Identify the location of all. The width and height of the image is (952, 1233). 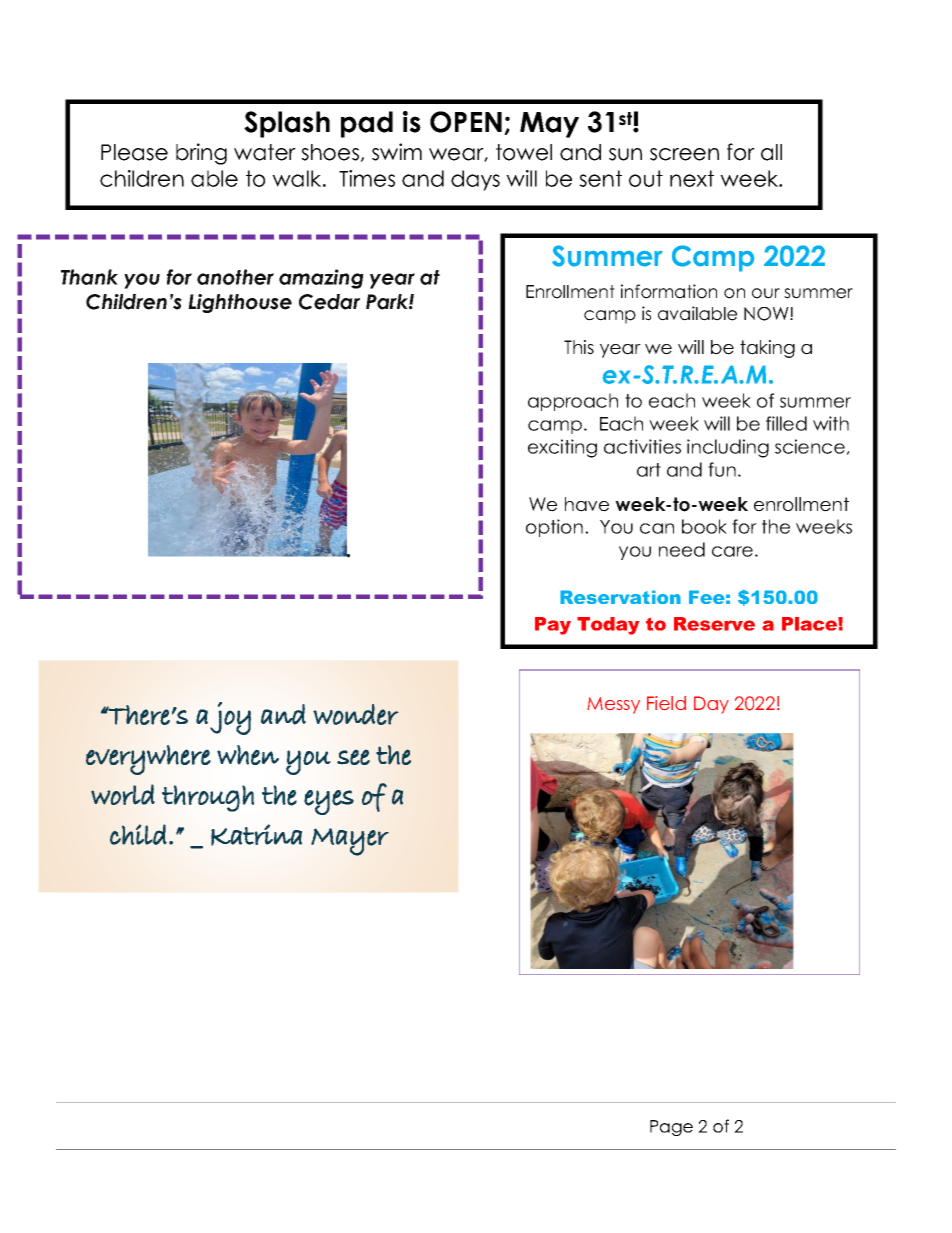
(771, 152).
